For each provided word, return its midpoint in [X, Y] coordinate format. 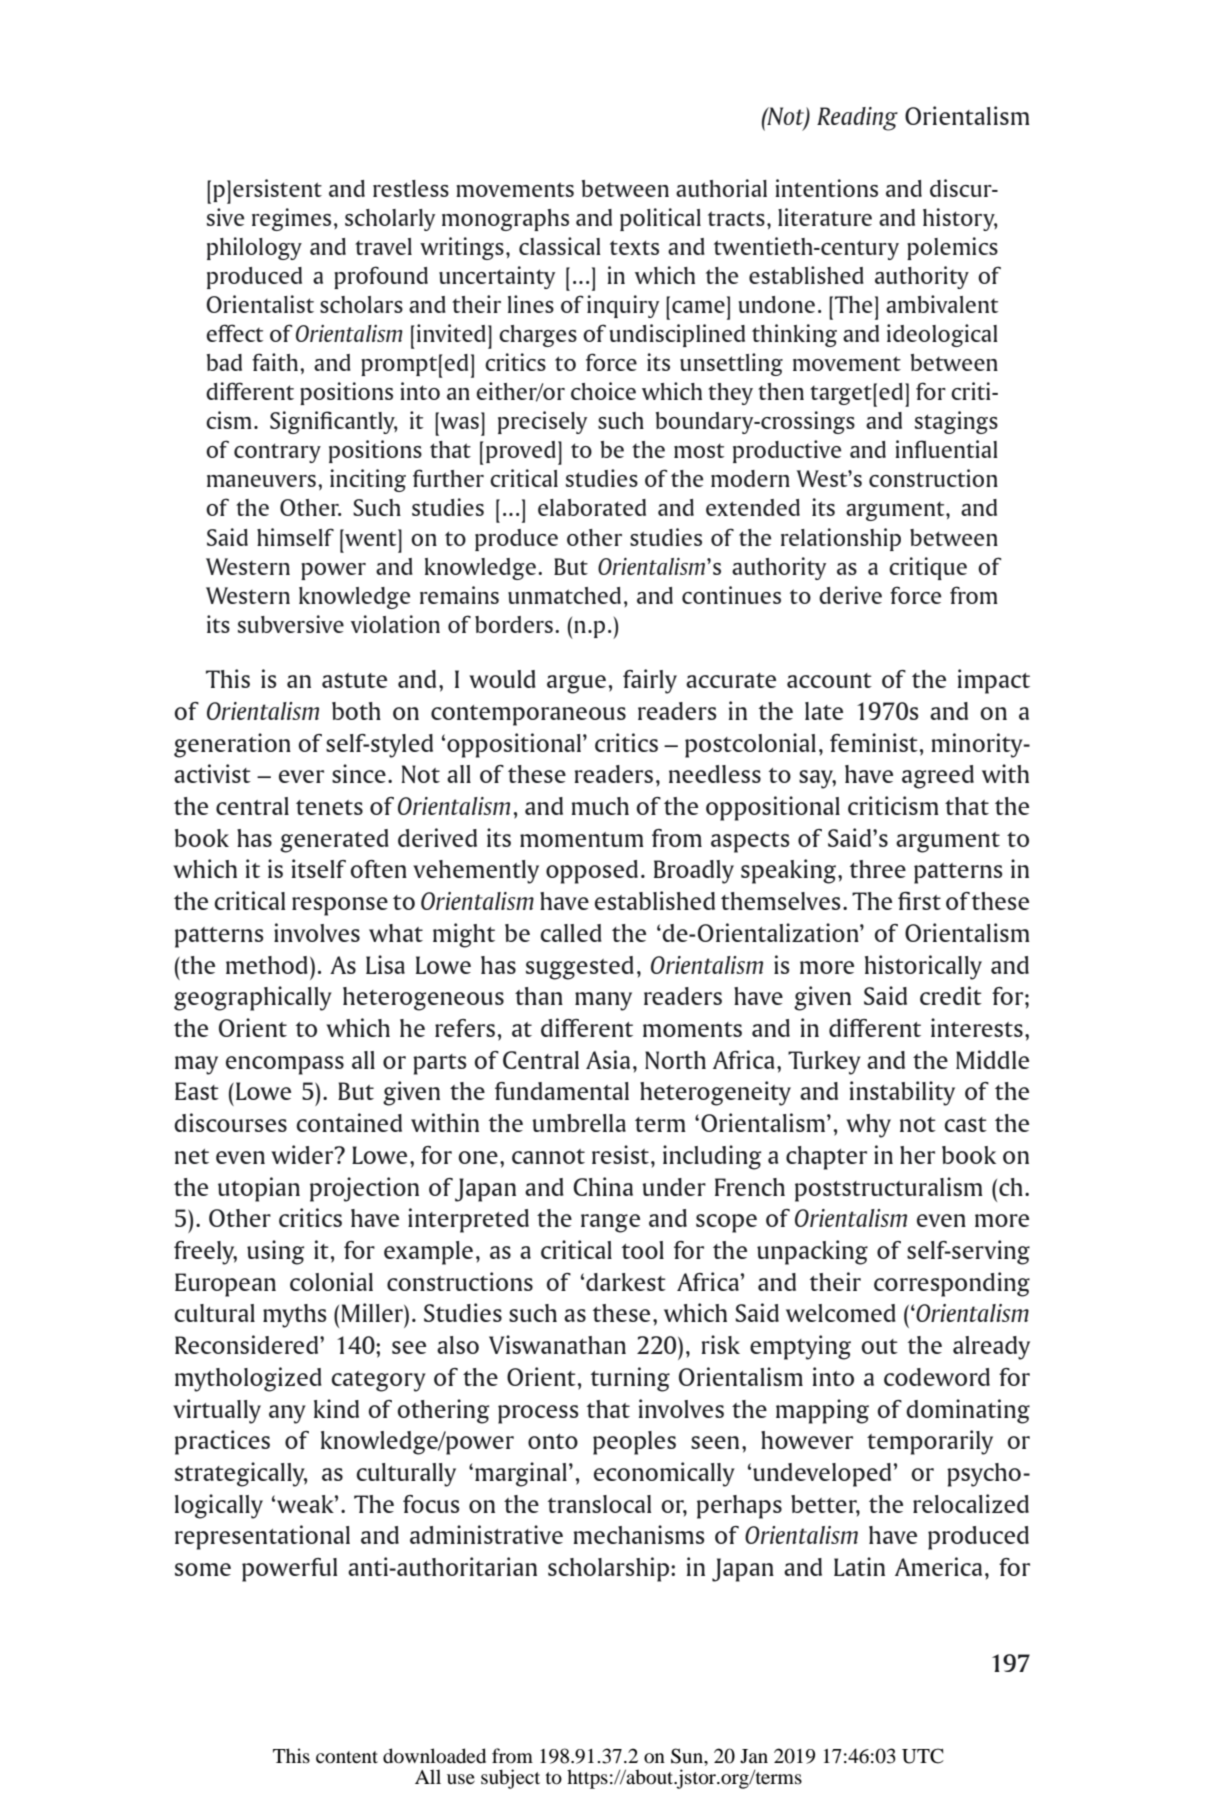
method [267, 965]
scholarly [390, 220]
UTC [923, 1756]
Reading [857, 119]
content [347, 1757]
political [660, 219]
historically [923, 967]
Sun [688, 1756]
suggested [580, 968]
